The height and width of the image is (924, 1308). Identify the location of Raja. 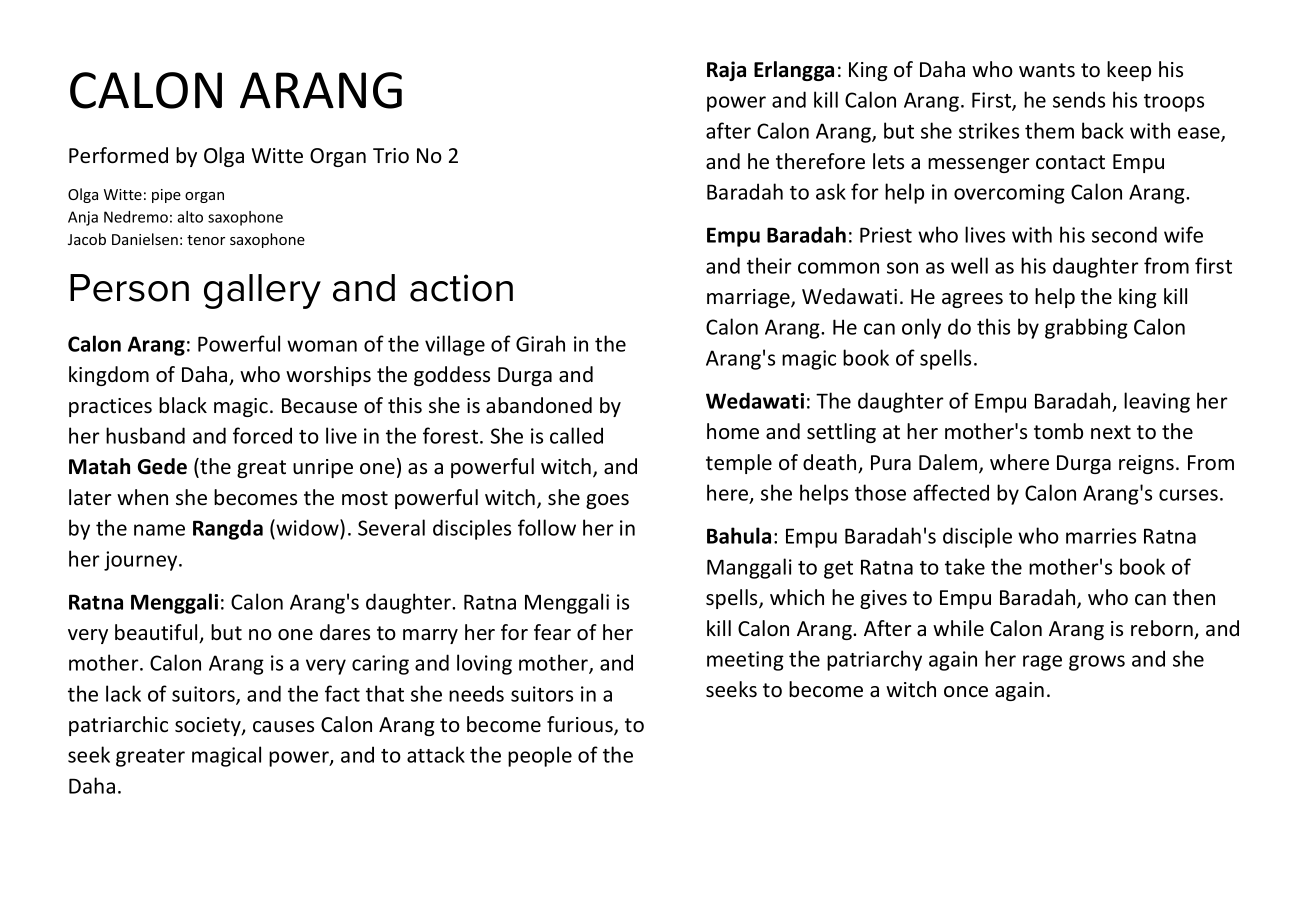
(726, 71).
